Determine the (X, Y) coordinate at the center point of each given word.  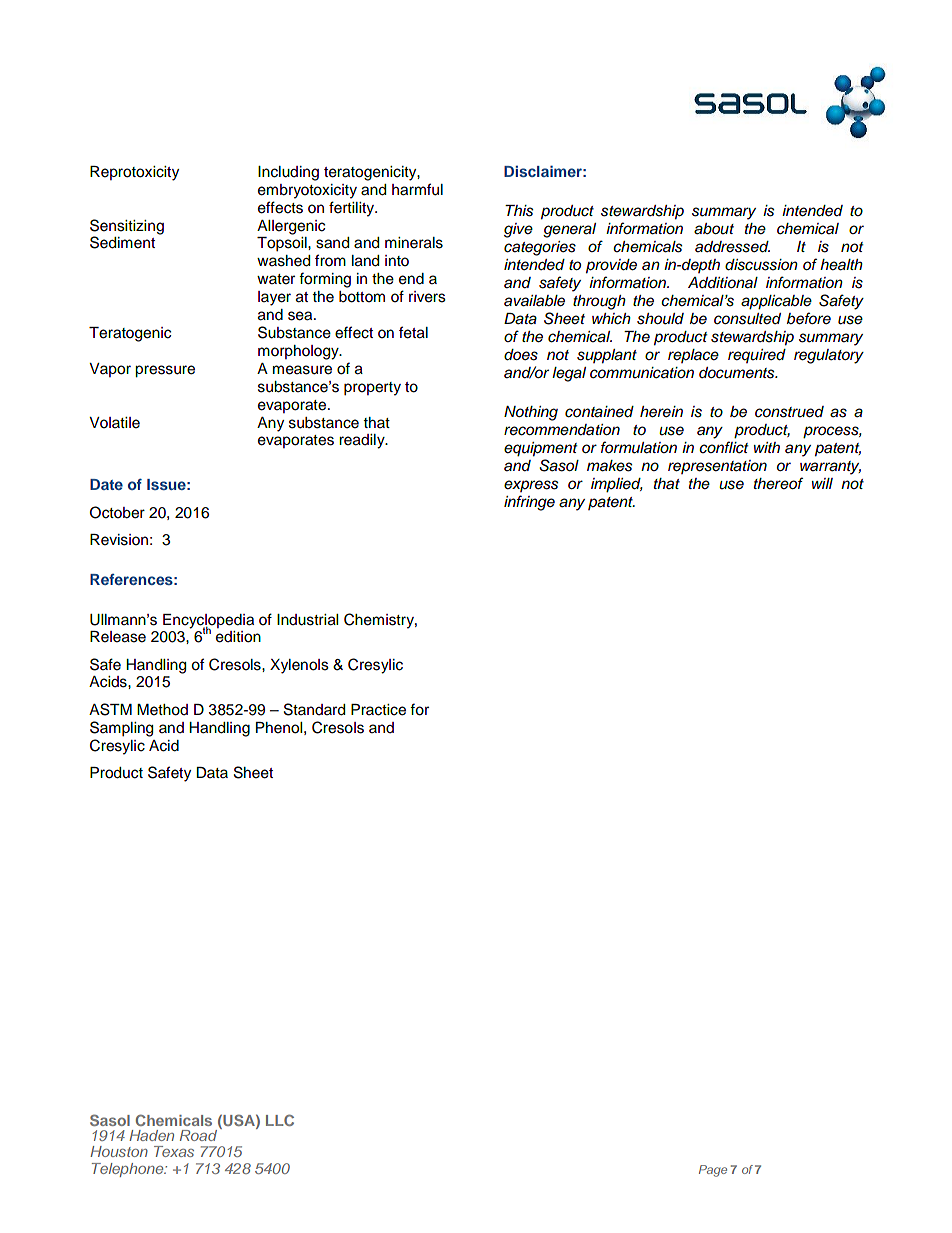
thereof (778, 483)
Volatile (114, 423)
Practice (378, 710)
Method (162, 710)
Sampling (121, 729)
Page (713, 1171)
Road (198, 1135)
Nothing (531, 413)
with (767, 447)
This (519, 211)
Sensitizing (127, 227)
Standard (314, 709)
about (714, 229)
